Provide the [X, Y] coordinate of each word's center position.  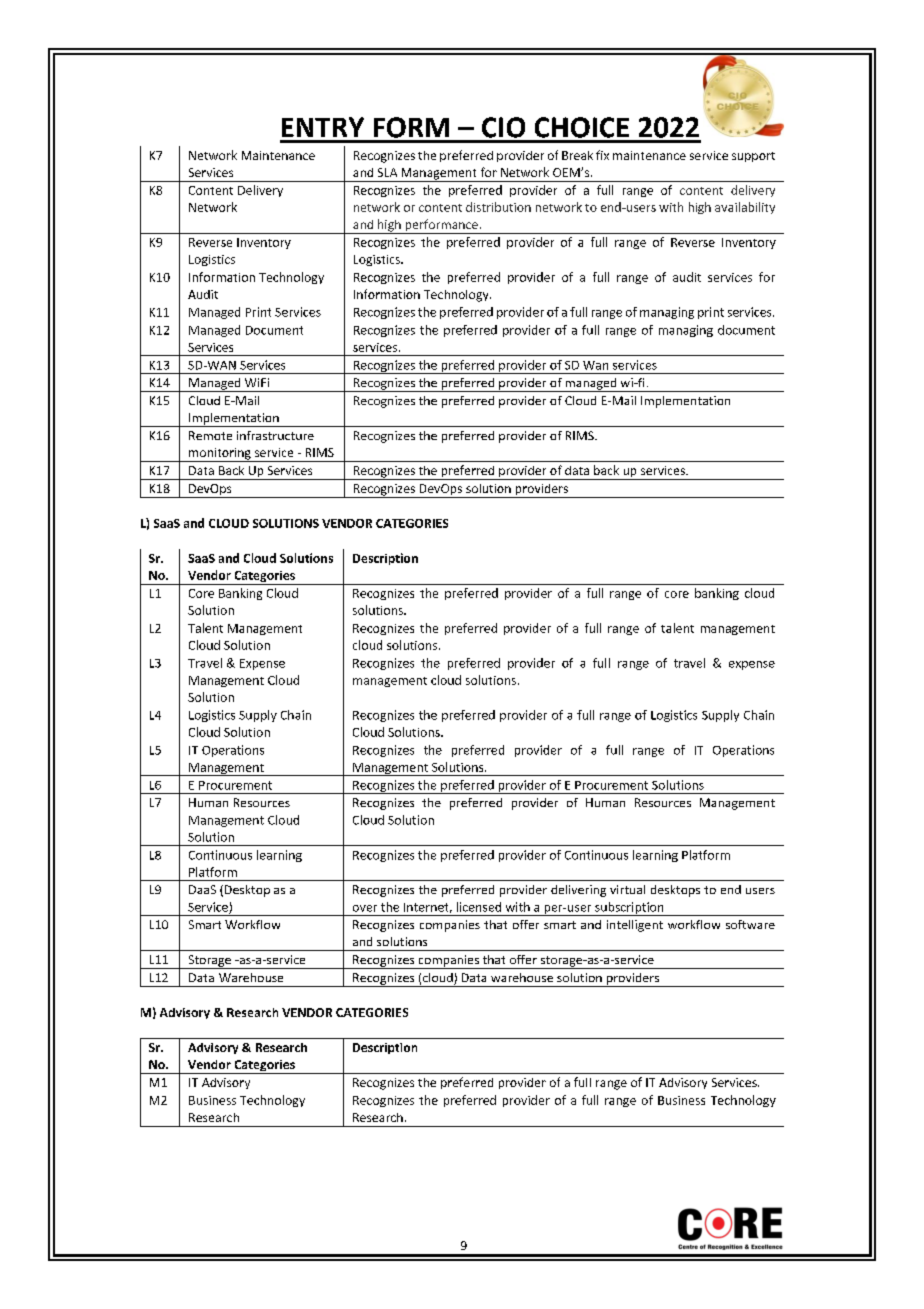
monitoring [220, 455]
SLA [387, 172]
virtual [627, 889]
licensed [479, 907]
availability [745, 208]
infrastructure [275, 435]
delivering [578, 891]
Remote [210, 435]
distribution [498, 207]
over [365, 908]
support [753, 157]
